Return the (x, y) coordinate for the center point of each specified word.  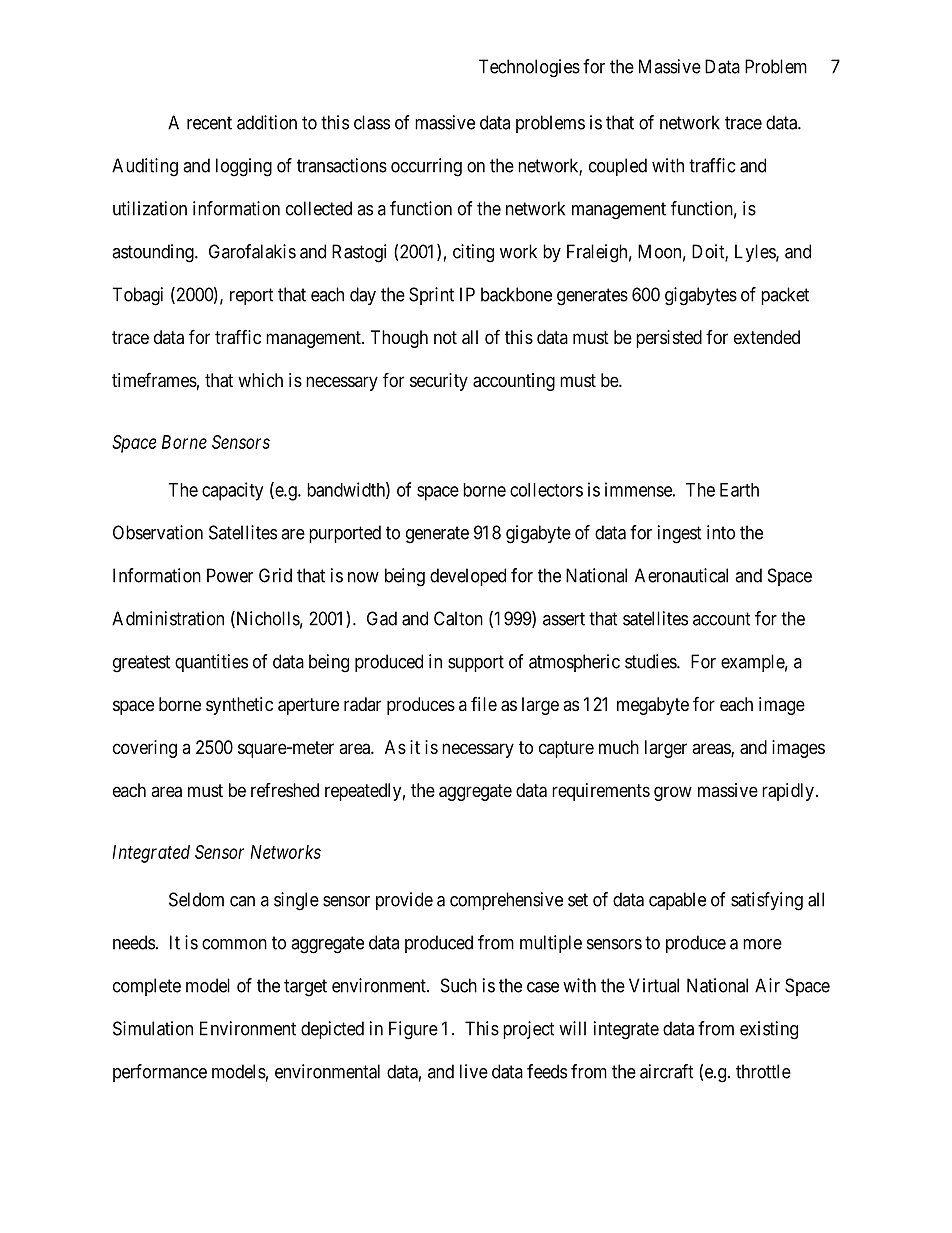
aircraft (667, 1071)
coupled (618, 167)
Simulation (153, 1028)
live (474, 1071)
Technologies (529, 68)
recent (209, 123)
